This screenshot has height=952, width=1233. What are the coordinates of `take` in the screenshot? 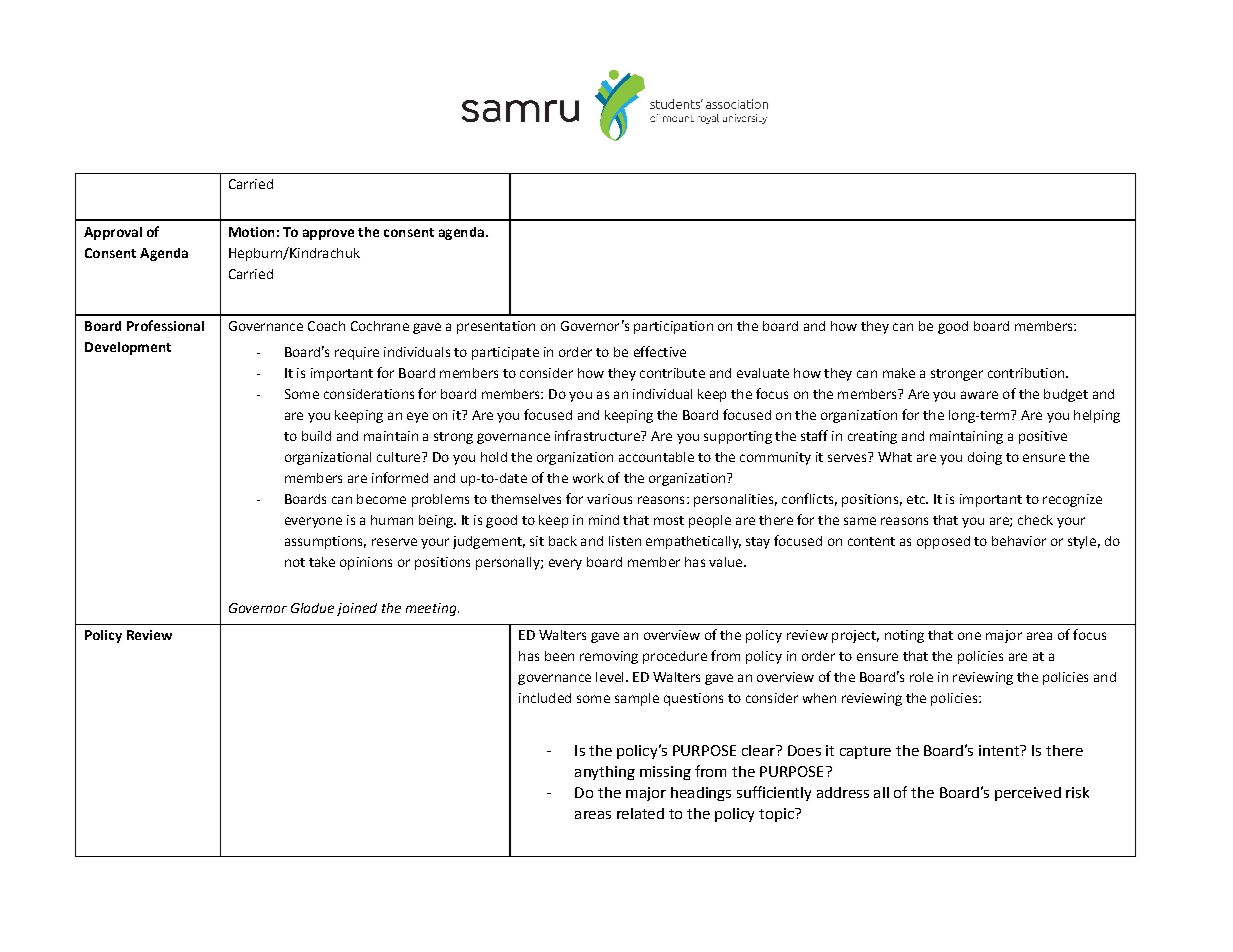 It's located at (322, 562).
